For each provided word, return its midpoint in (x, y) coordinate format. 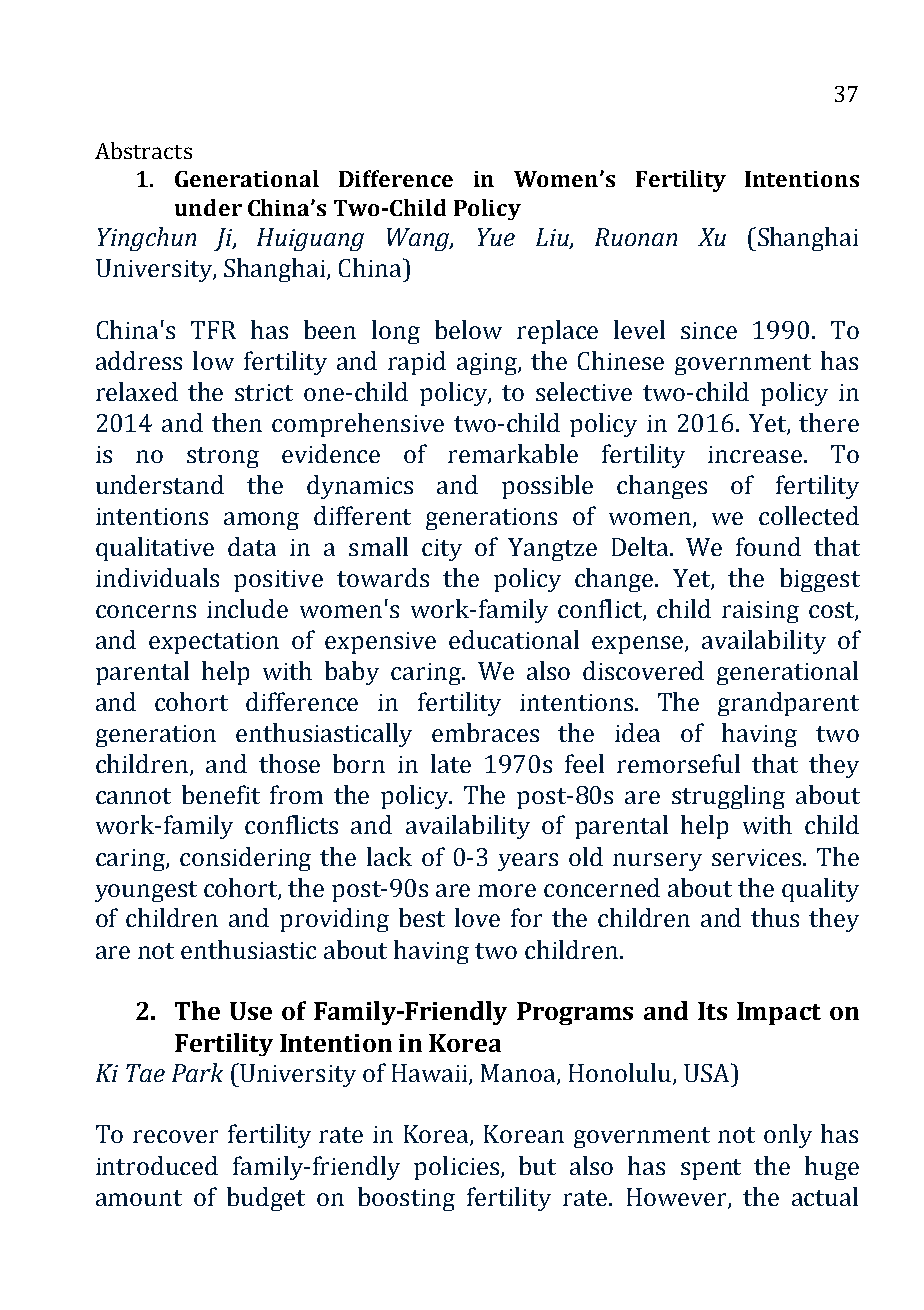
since (709, 330)
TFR (213, 330)
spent (711, 1169)
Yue (496, 237)
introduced (157, 1165)
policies (456, 1168)
